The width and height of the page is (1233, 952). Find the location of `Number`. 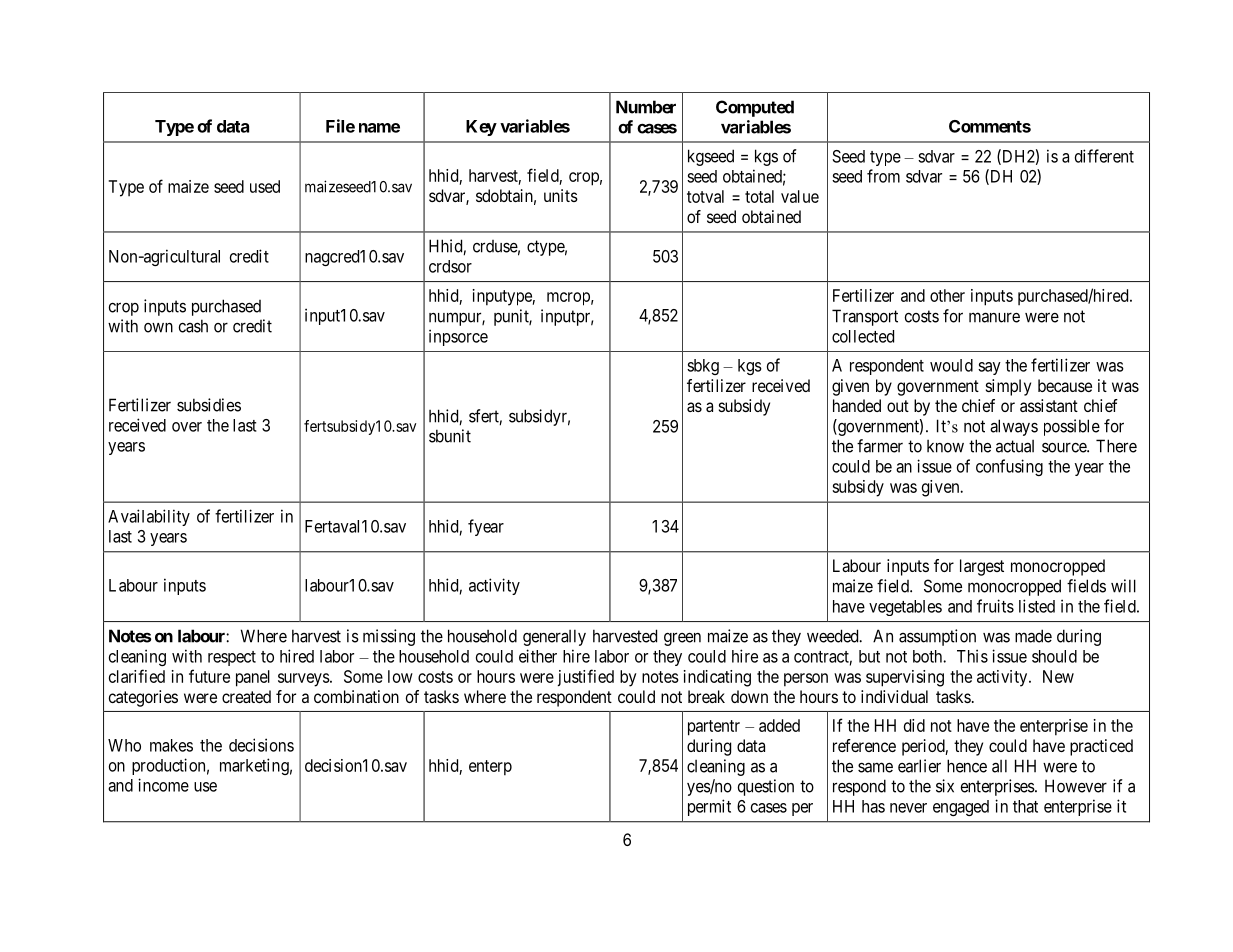

Number is located at coordinates (646, 107).
